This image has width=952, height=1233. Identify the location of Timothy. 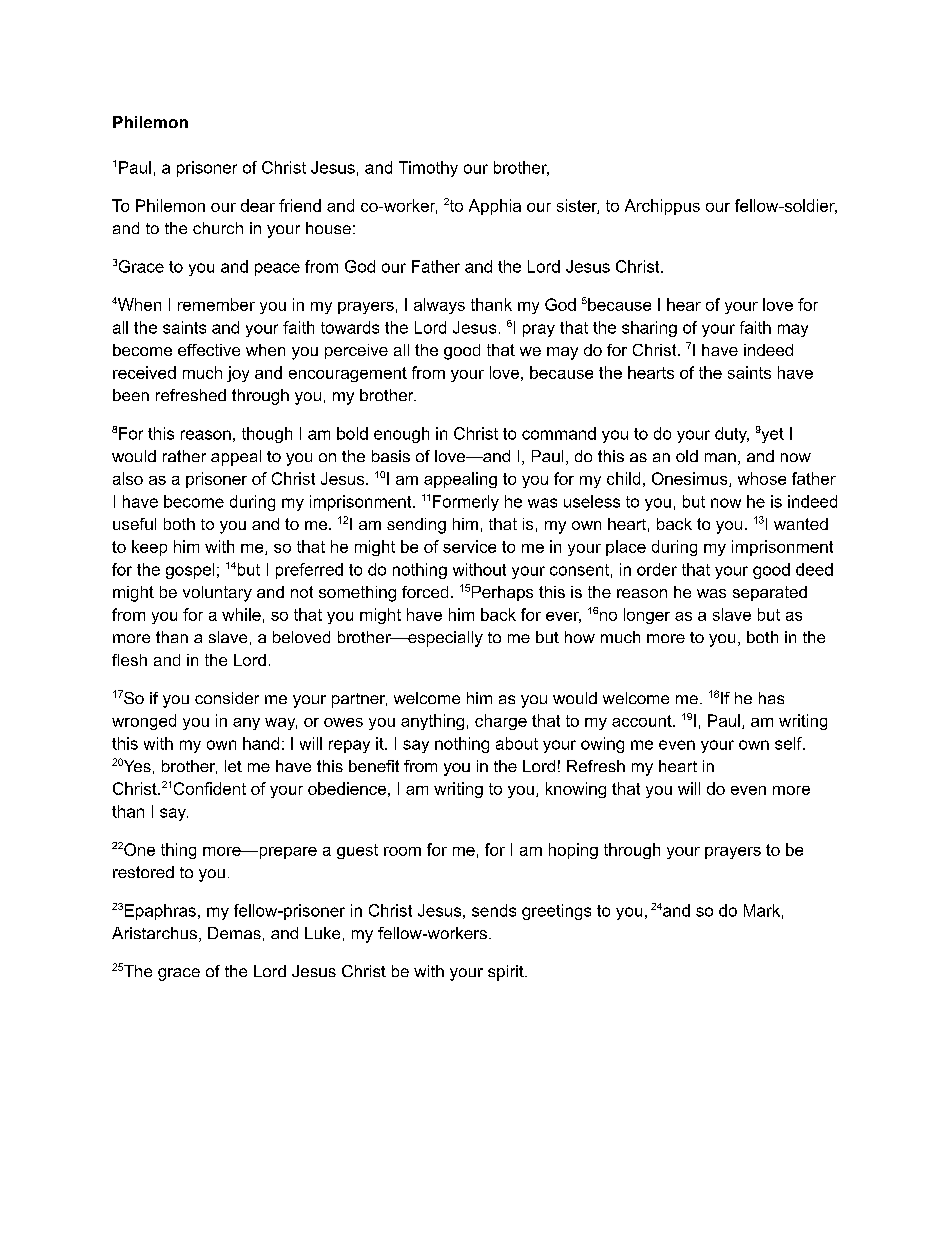
(428, 169).
